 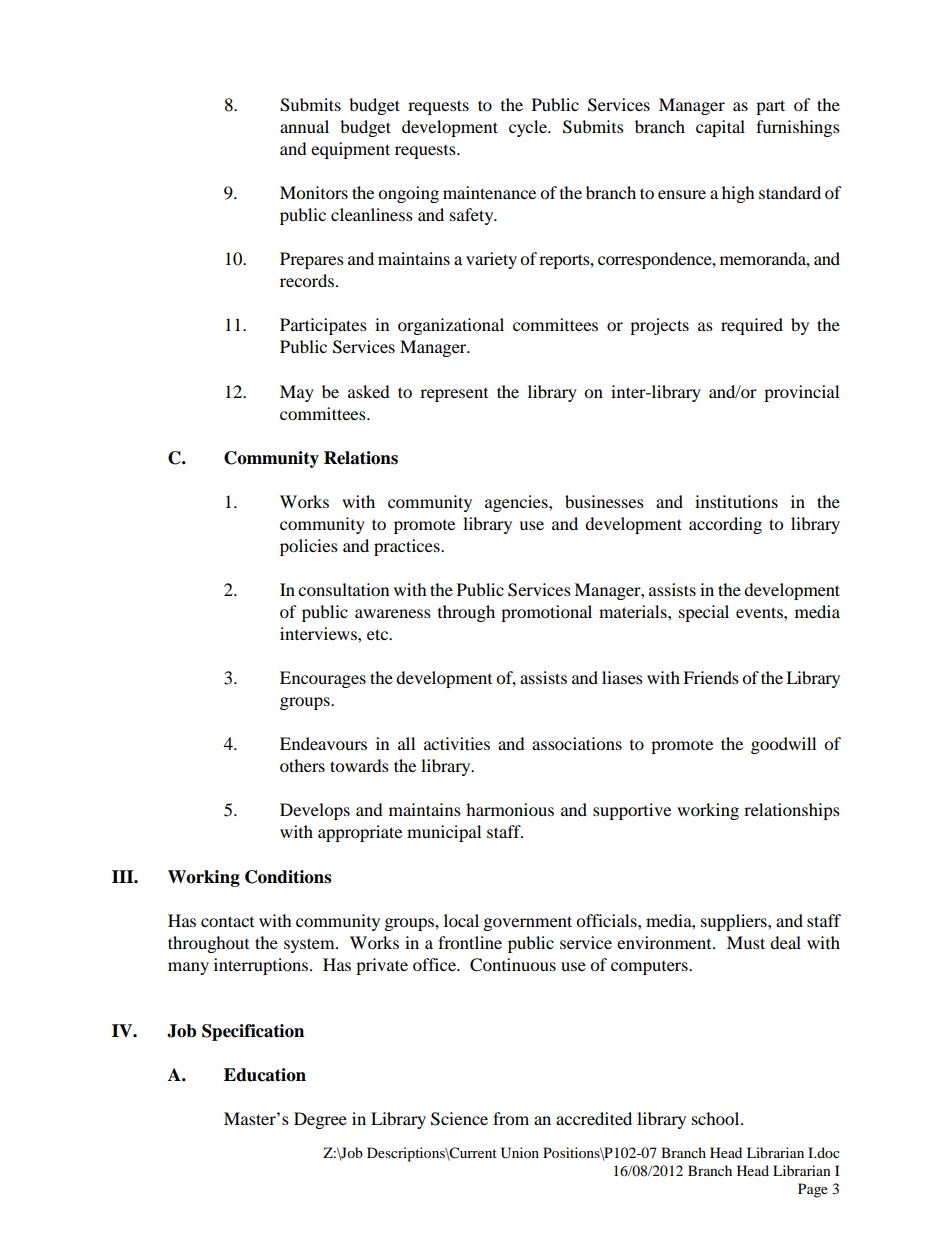 What do you see at coordinates (310, 945) in the screenshot?
I see `system` at bounding box center [310, 945].
